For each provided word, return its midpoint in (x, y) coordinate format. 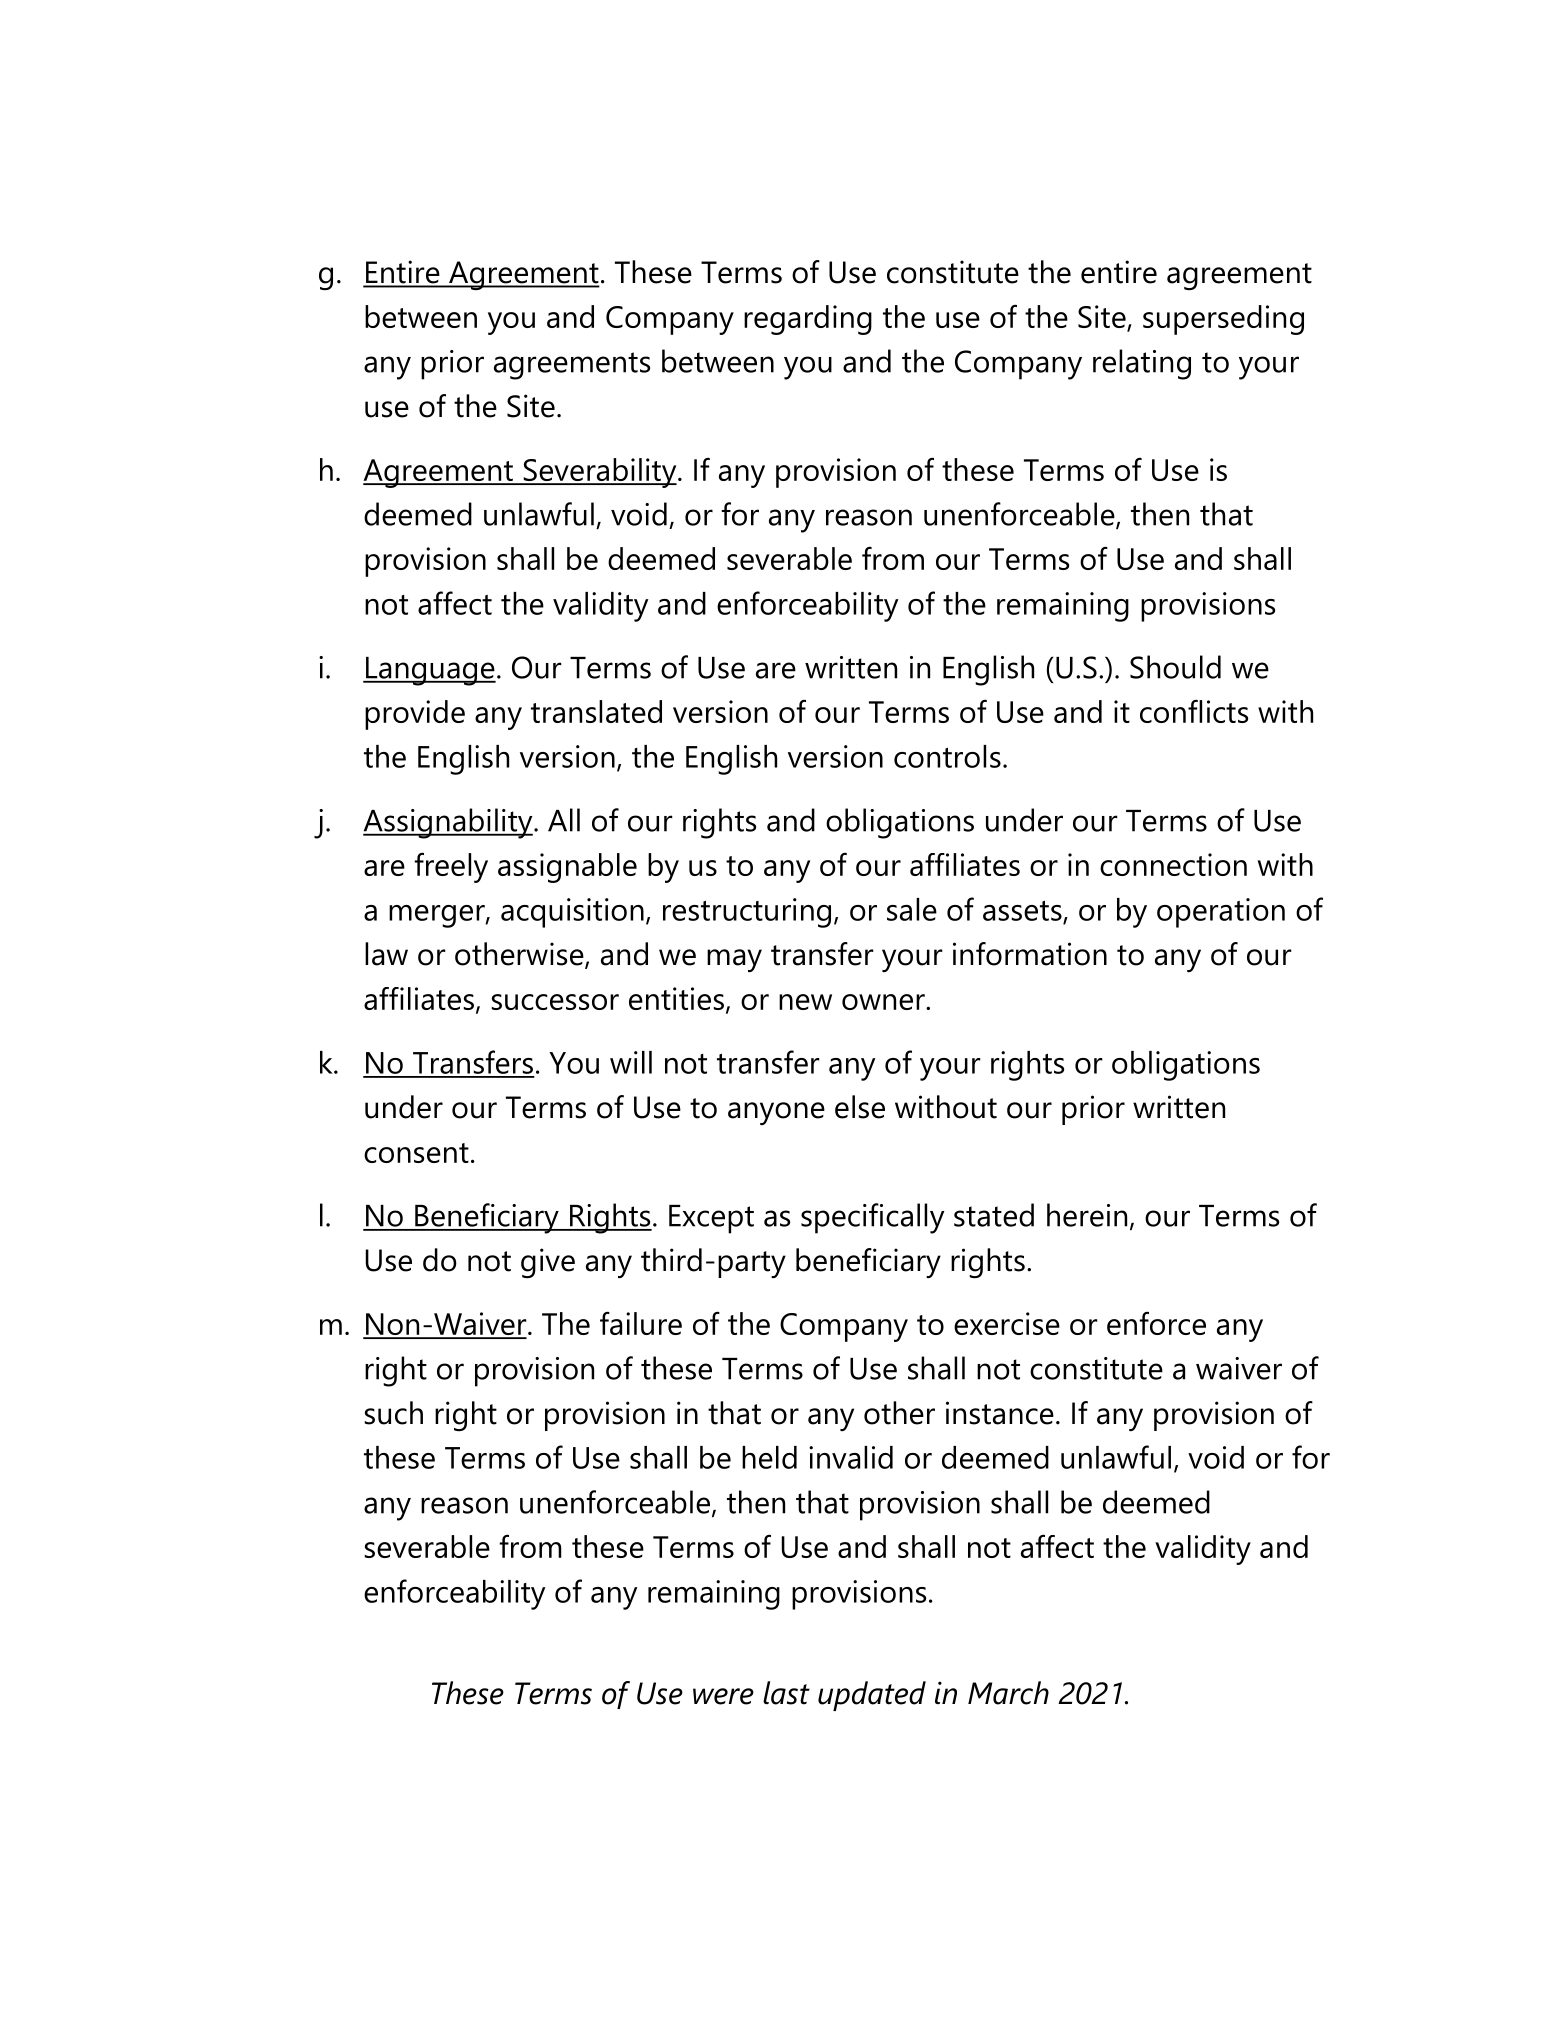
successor (555, 1002)
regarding (808, 320)
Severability (600, 473)
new (805, 1002)
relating (1142, 364)
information (1030, 954)
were (723, 1696)
